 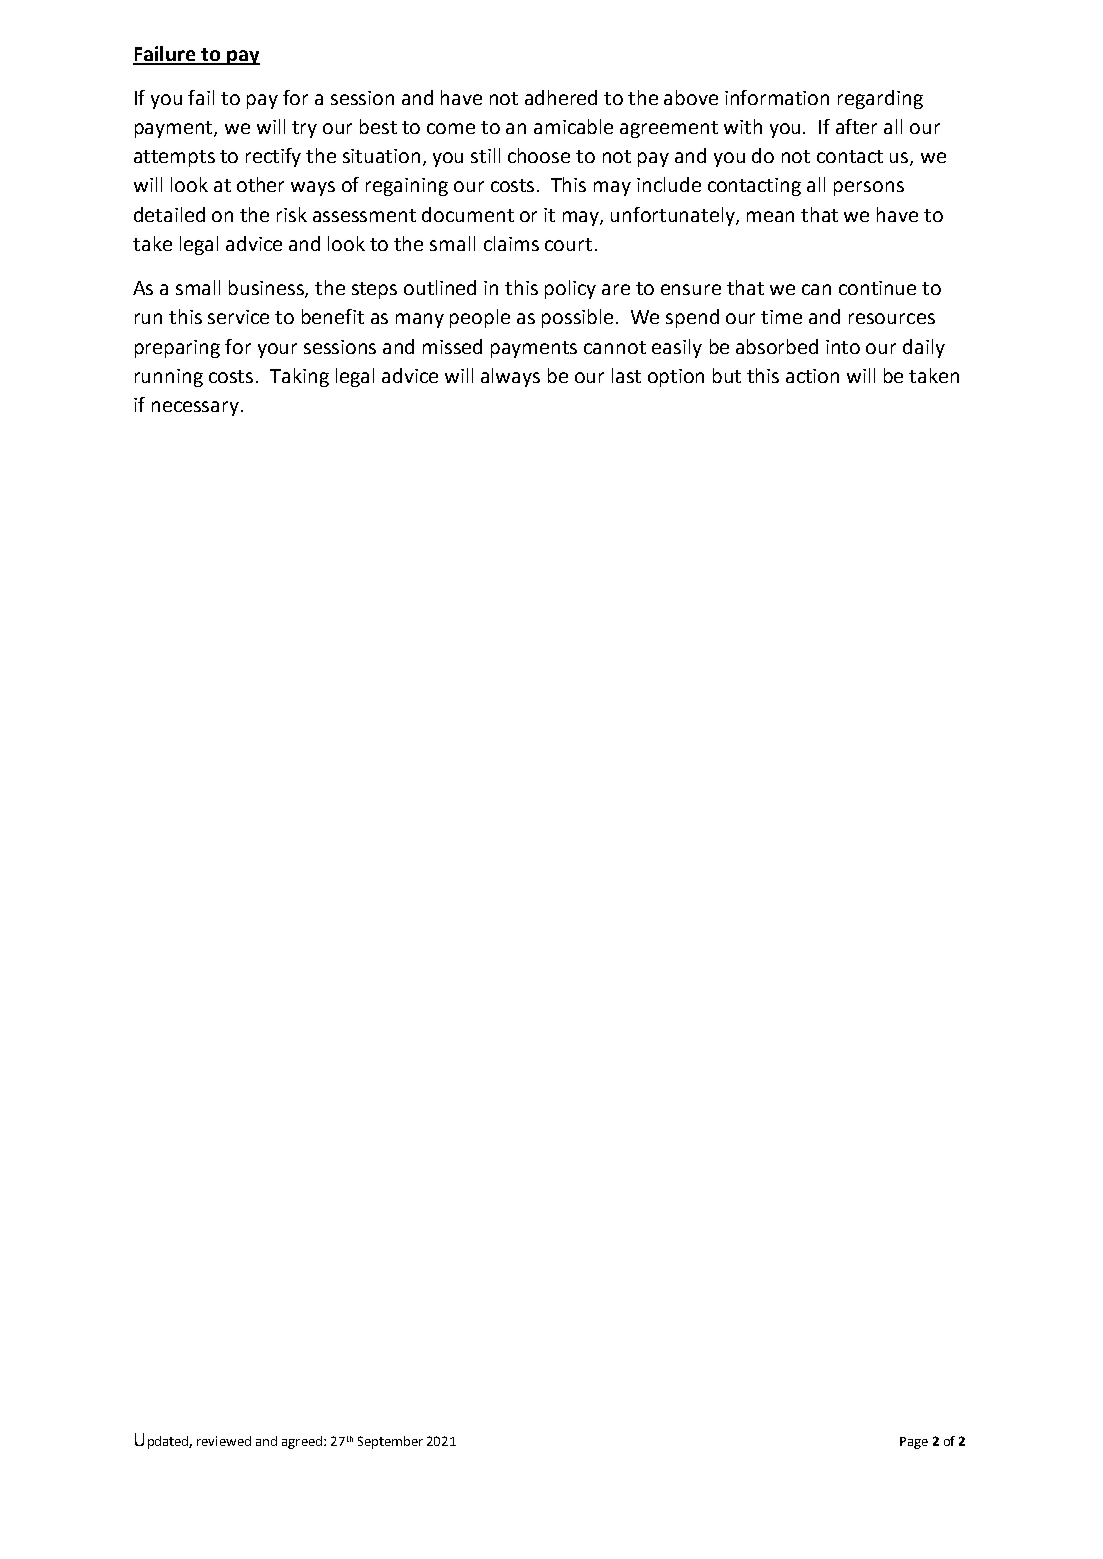 What do you see at coordinates (812, 376) in the screenshot?
I see `action` at bounding box center [812, 376].
